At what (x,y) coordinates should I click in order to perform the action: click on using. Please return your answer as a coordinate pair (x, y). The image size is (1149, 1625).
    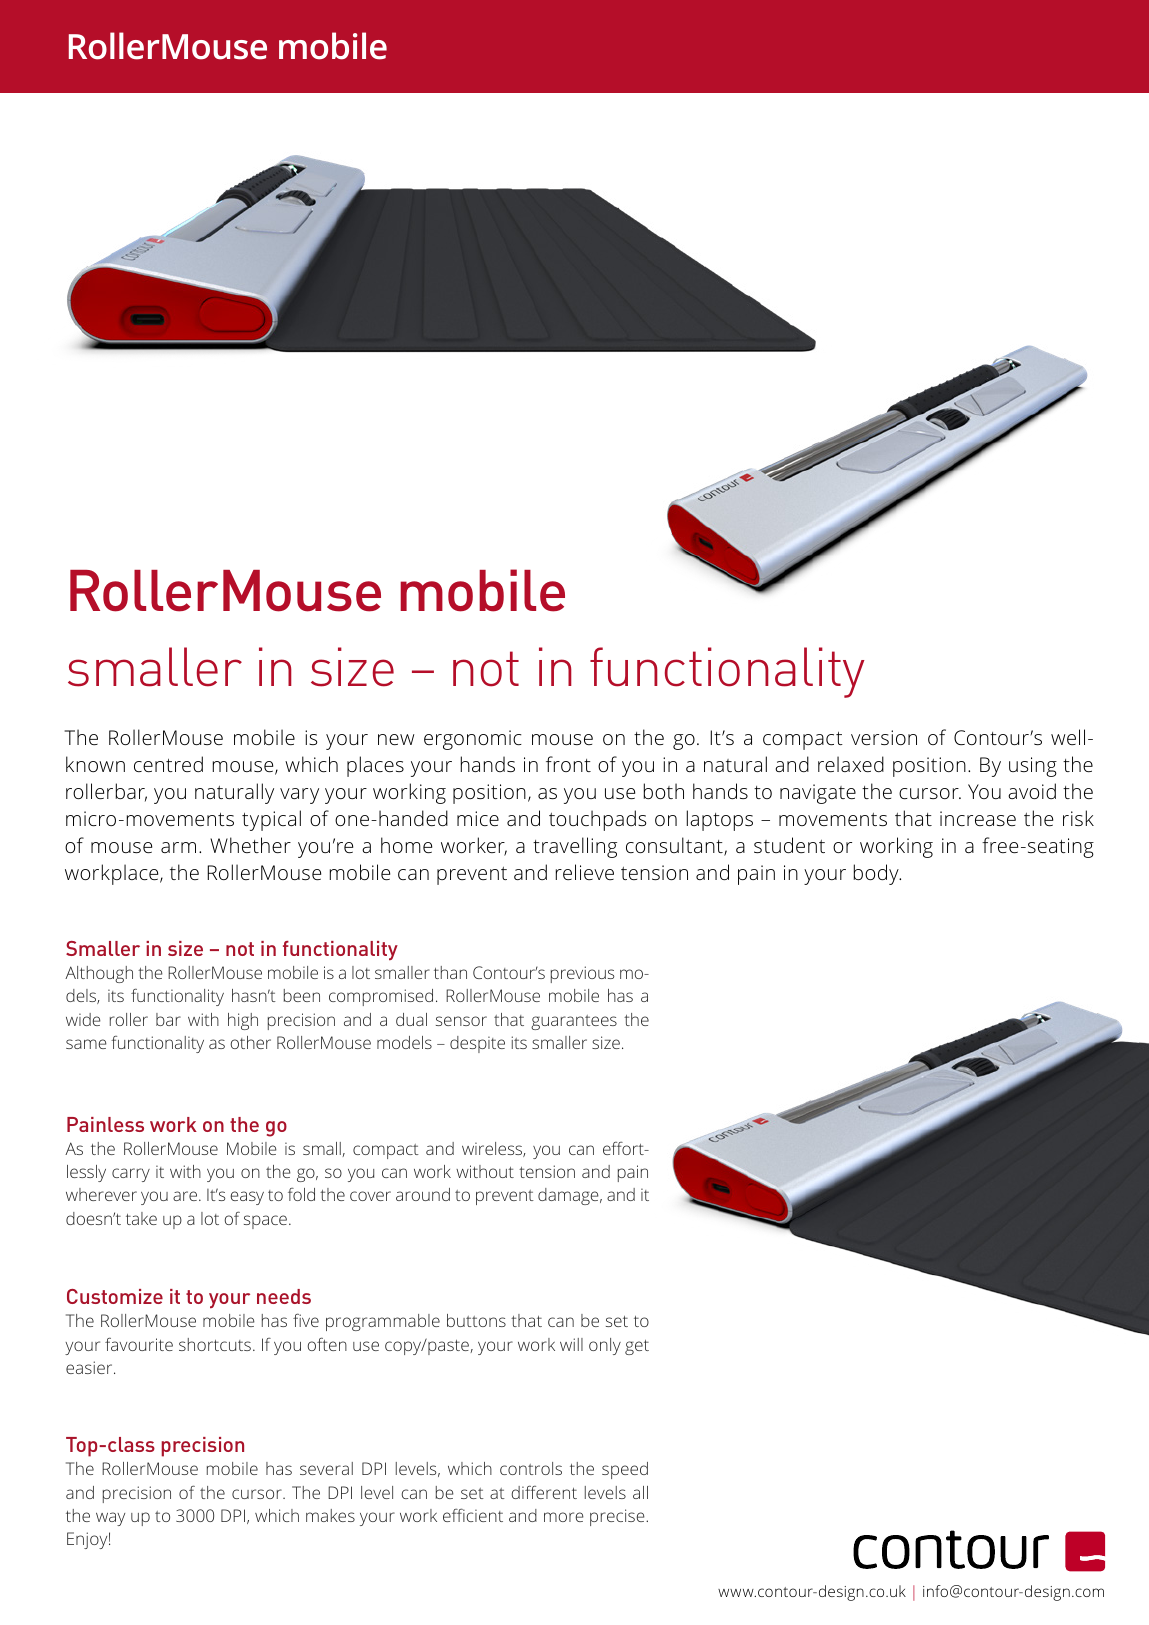
    Looking at the image, I should click on (1033, 767).
